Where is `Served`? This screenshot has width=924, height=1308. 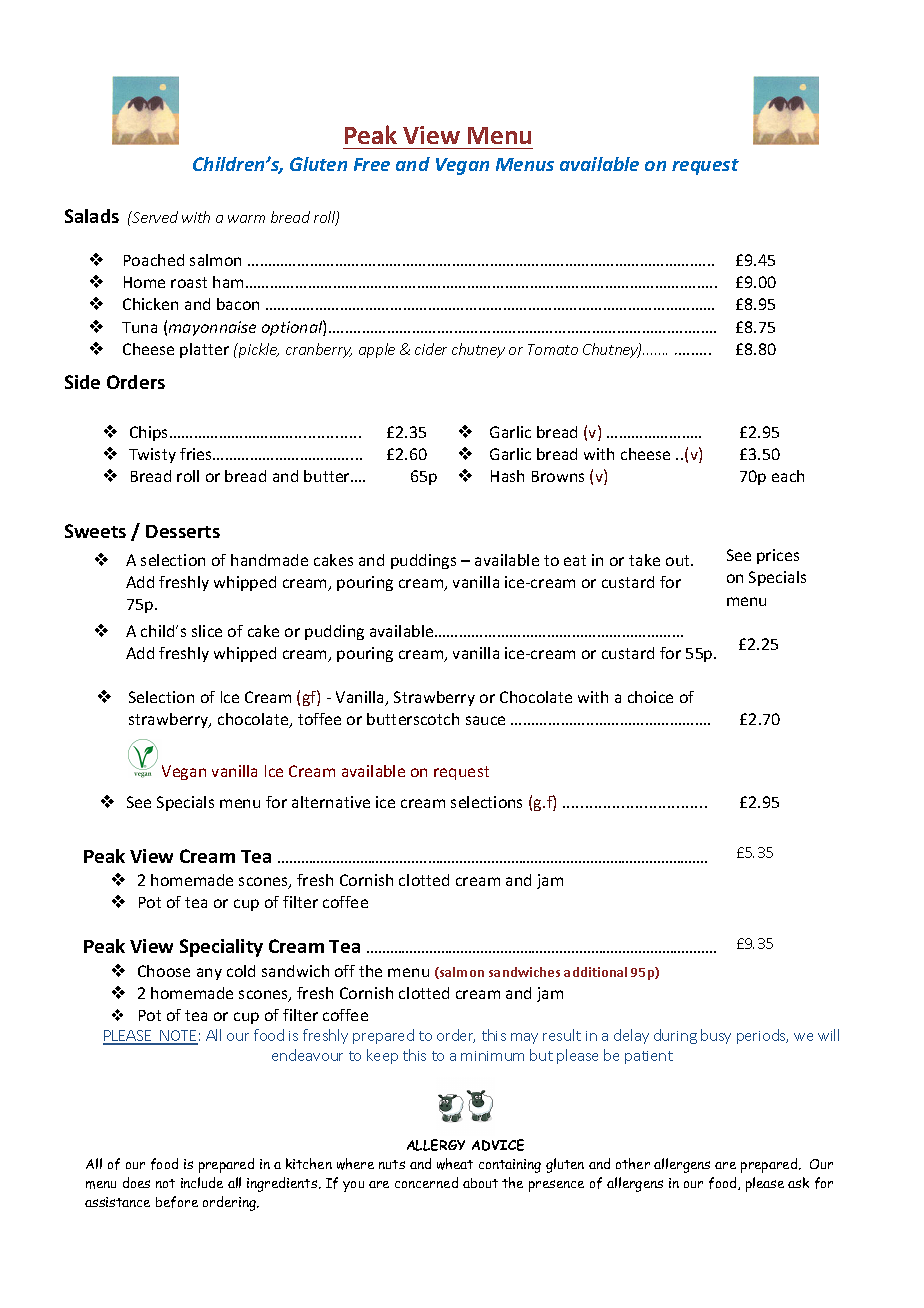 Served is located at coordinates (154, 217).
